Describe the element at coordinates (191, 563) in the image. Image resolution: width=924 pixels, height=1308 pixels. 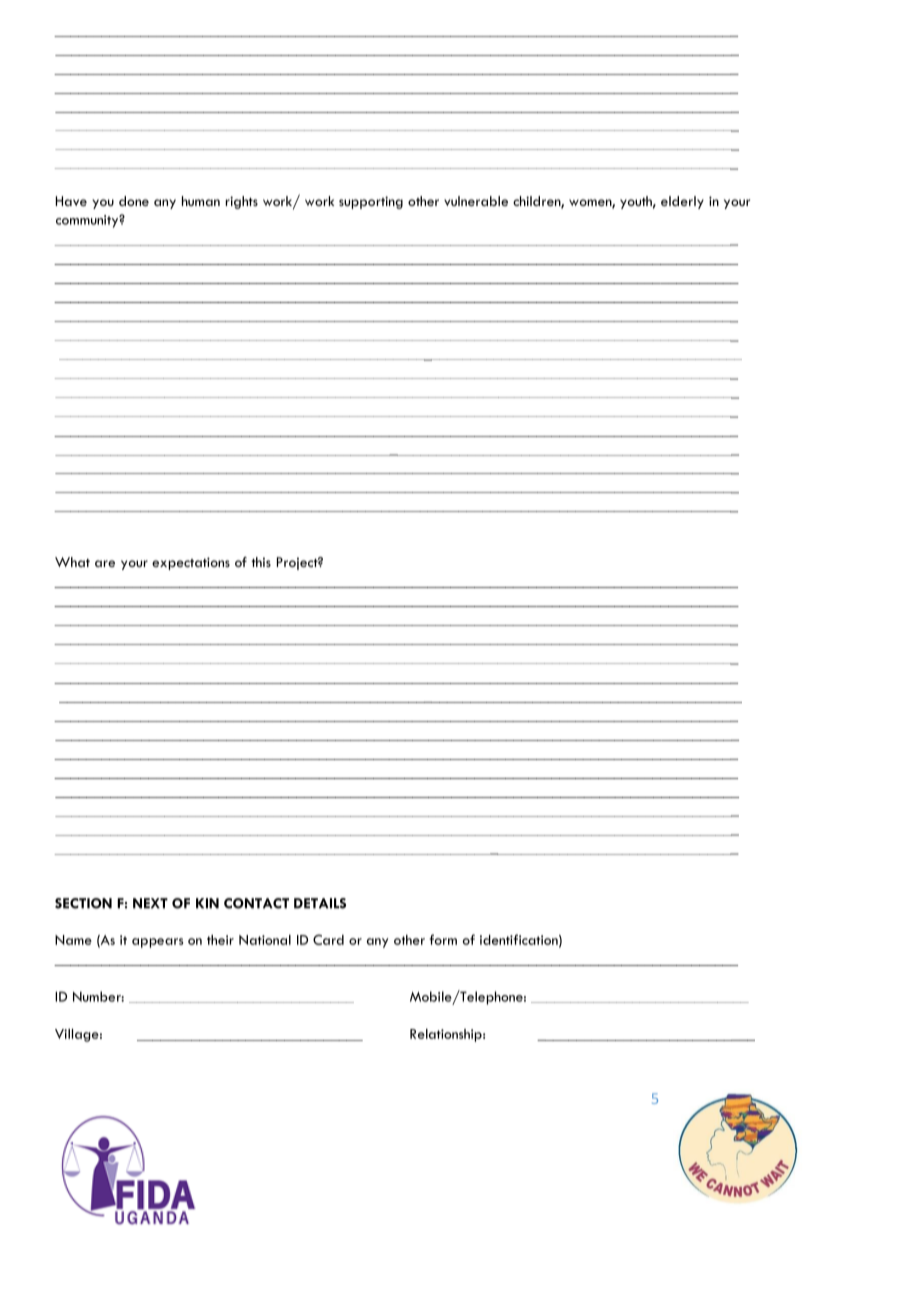
I see `expectations` at that location.
